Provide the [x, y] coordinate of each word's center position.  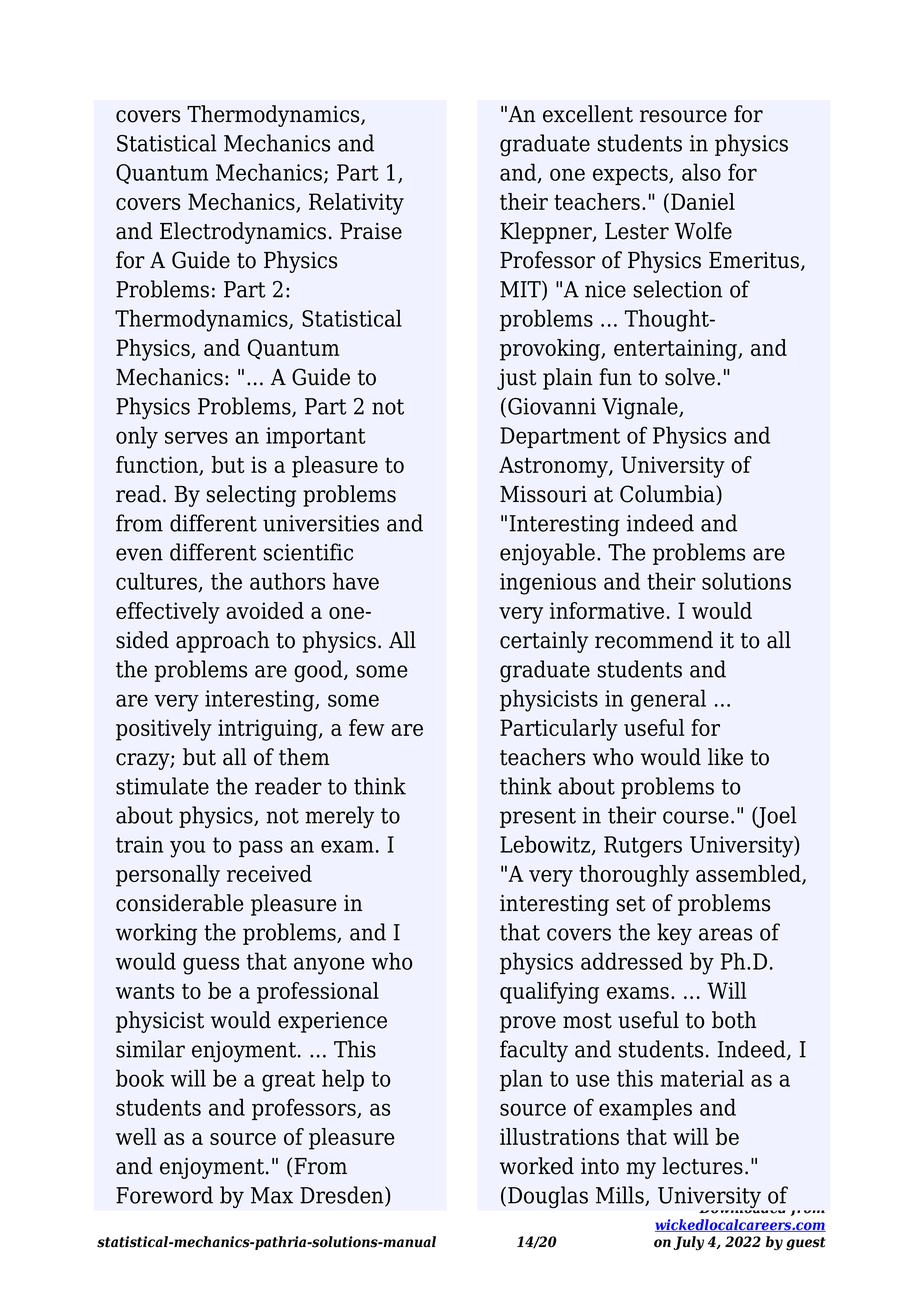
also [701, 172]
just [517, 379]
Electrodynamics [243, 233]
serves [196, 437]
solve [690, 377]
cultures [157, 582]
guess [211, 966]
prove [528, 1024]
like [725, 757]
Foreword [164, 1195]
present [538, 818]
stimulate [162, 786]
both [734, 1020]
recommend [654, 640]
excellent [588, 114]
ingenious [548, 584]
